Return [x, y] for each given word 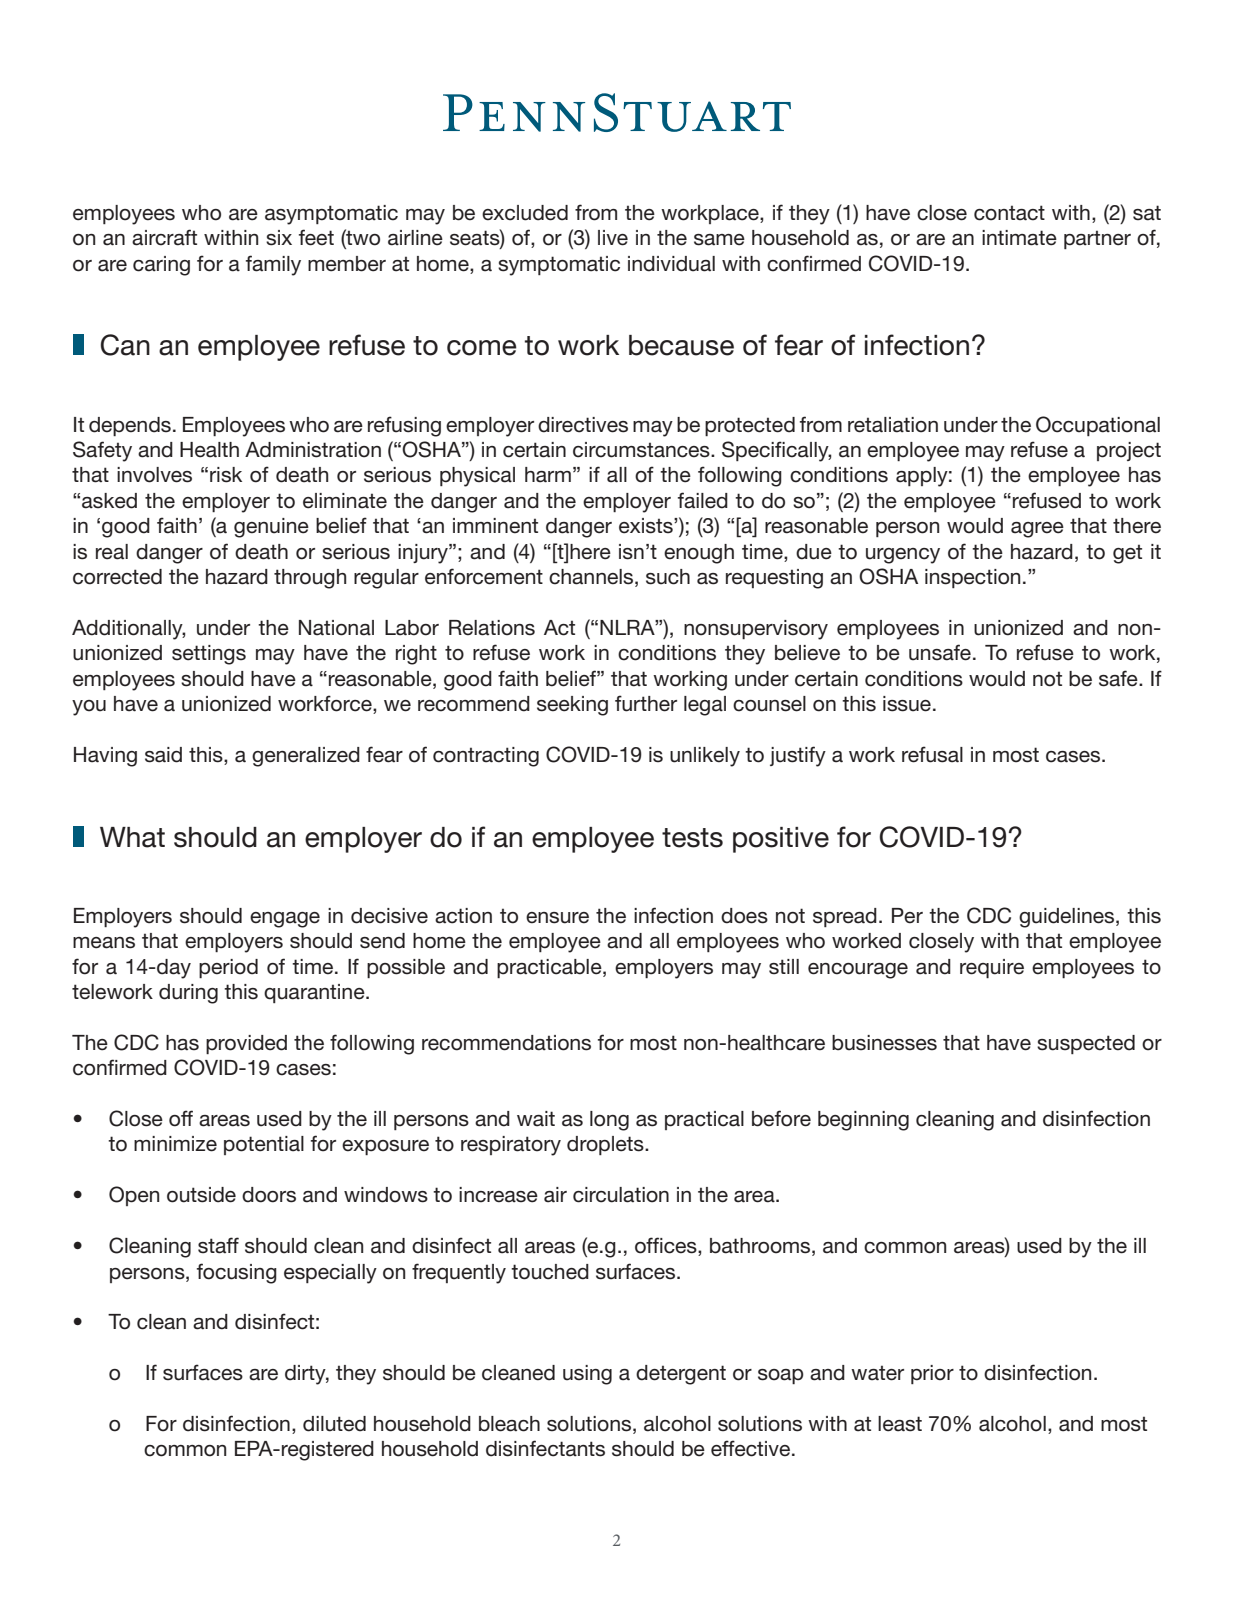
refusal [932, 754]
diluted [334, 1424]
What [132, 837]
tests [692, 838]
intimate [1019, 238]
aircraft [164, 237]
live [613, 238]
